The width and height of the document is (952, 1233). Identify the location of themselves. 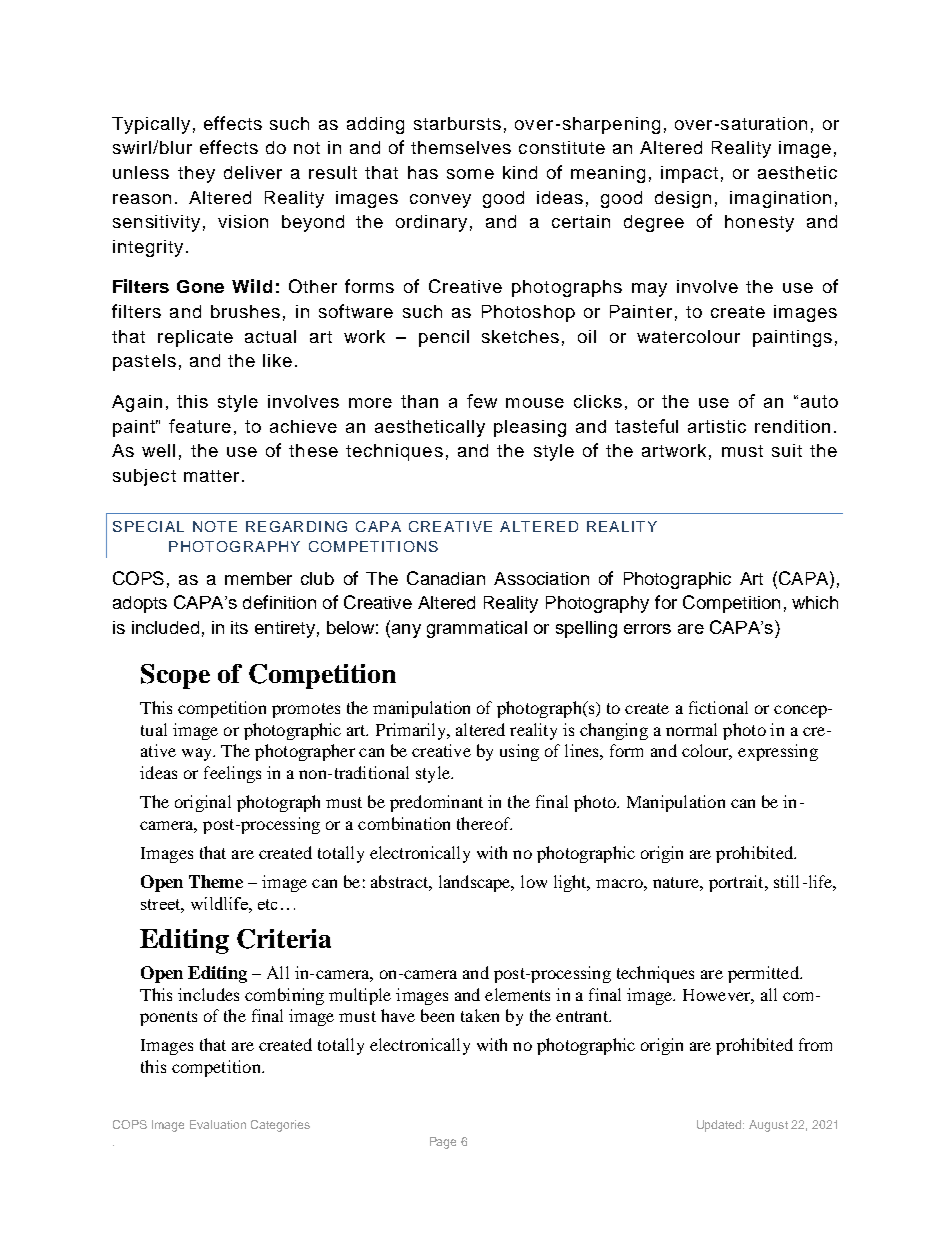
(461, 147).
